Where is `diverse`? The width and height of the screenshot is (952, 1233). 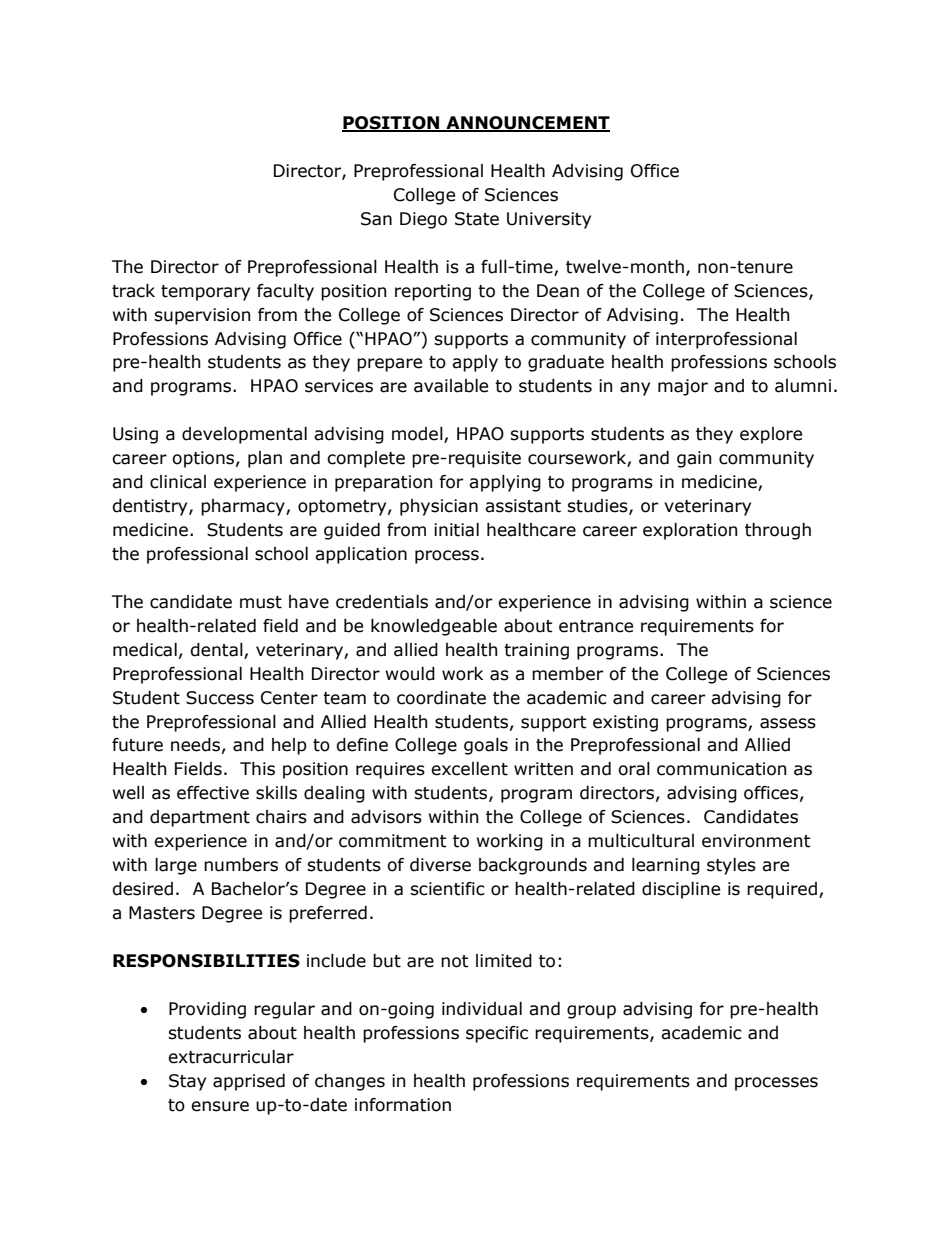 diverse is located at coordinates (440, 865).
